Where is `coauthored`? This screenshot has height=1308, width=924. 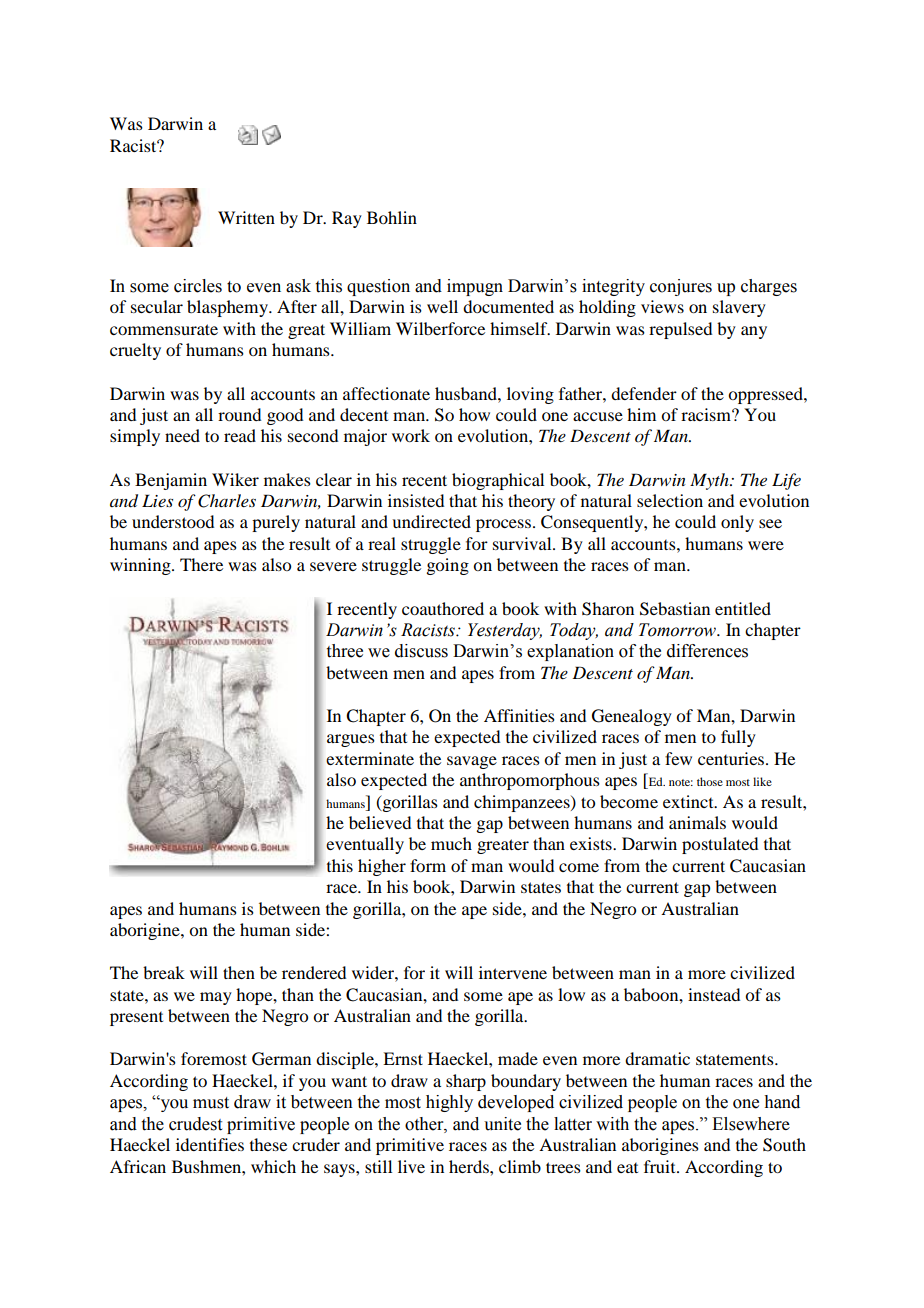
coauthored is located at coordinates (443, 608).
